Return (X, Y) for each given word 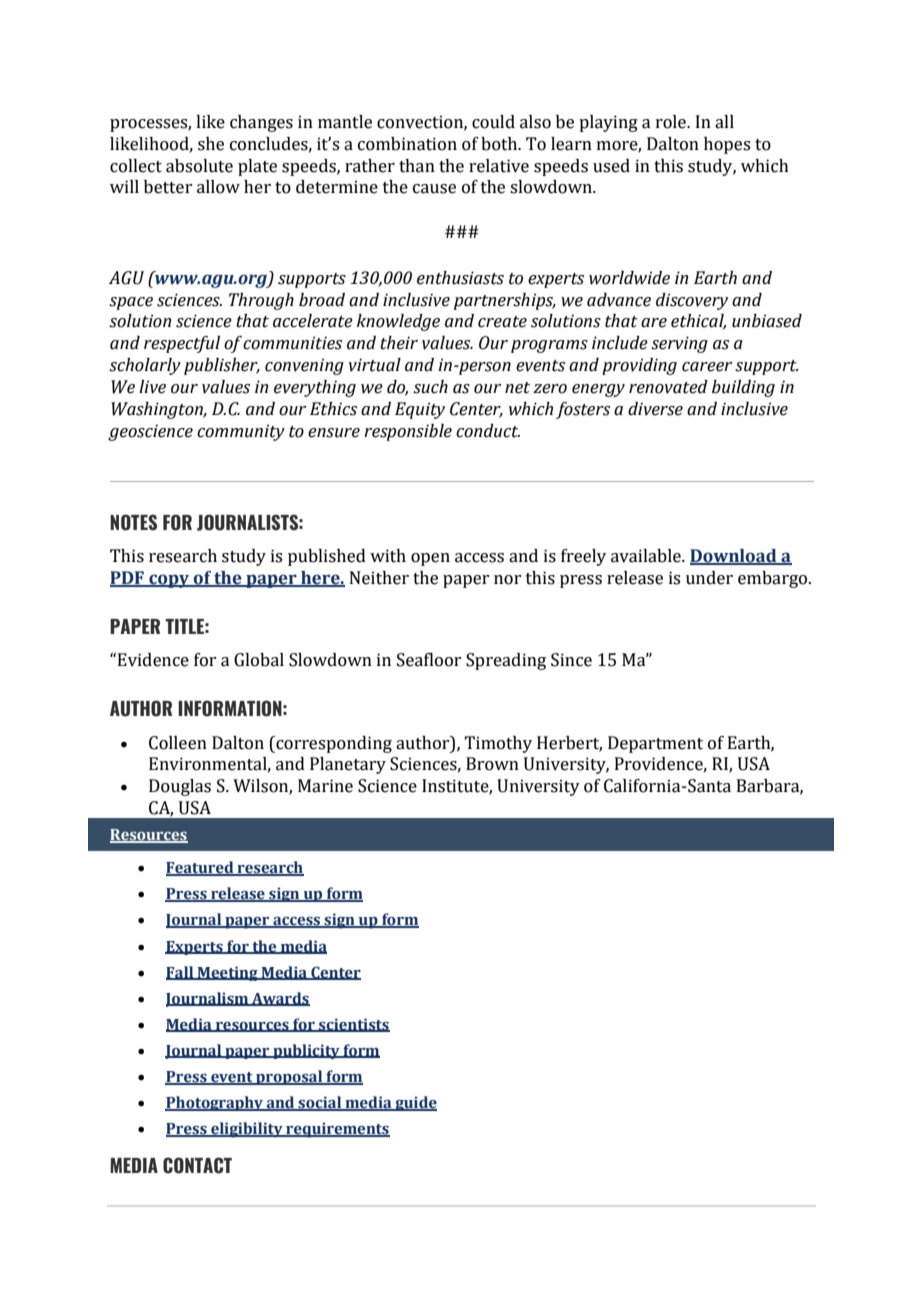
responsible (408, 432)
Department (655, 744)
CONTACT (197, 1165)
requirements (337, 1130)
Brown (492, 764)
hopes (727, 145)
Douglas (180, 787)
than (417, 166)
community (241, 432)
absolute (199, 166)
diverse (655, 409)
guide (415, 1103)
